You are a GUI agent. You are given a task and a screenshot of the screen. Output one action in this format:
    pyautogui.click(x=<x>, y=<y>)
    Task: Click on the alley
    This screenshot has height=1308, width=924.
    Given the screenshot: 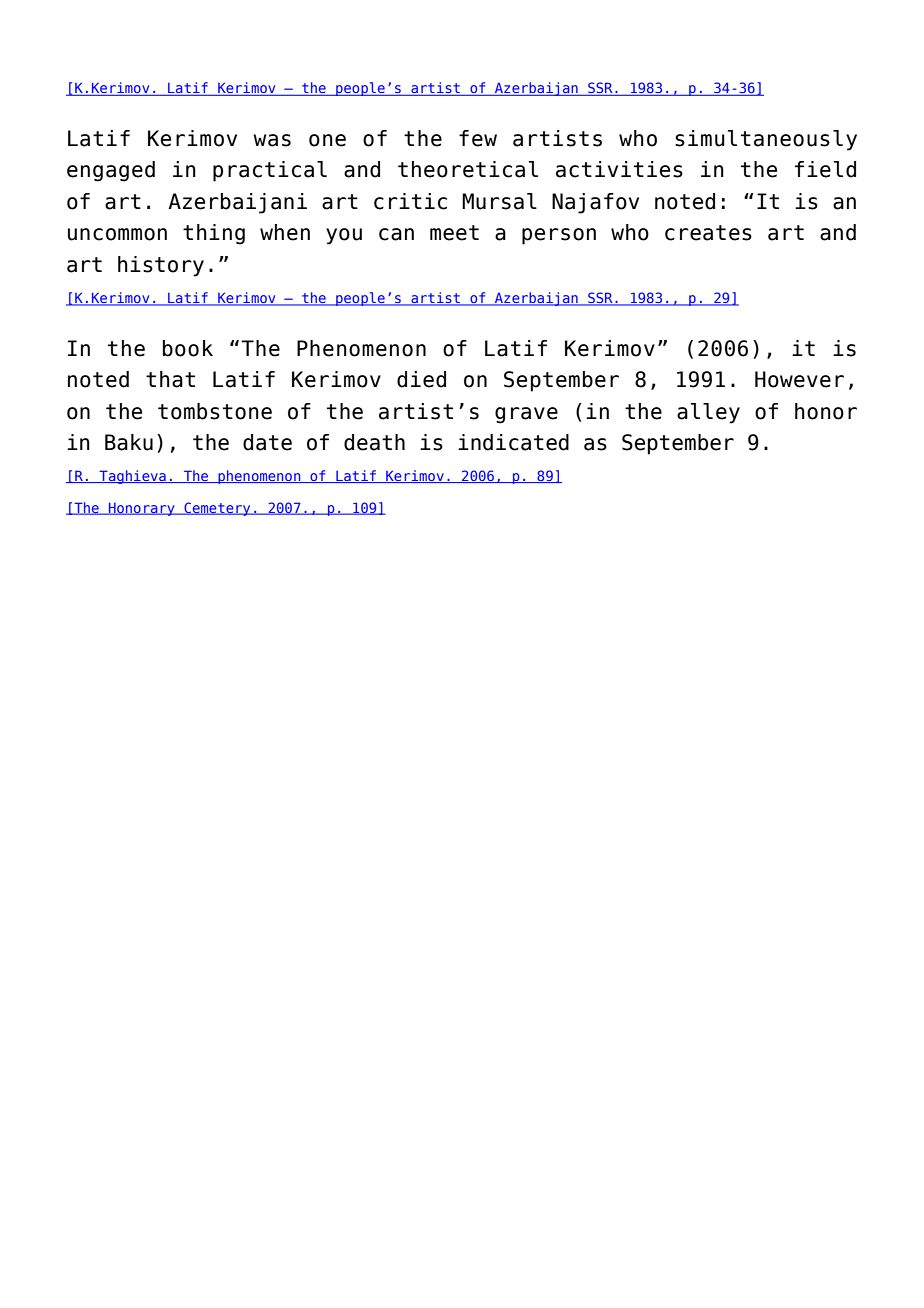 What is the action you would take?
    pyautogui.click(x=708, y=413)
